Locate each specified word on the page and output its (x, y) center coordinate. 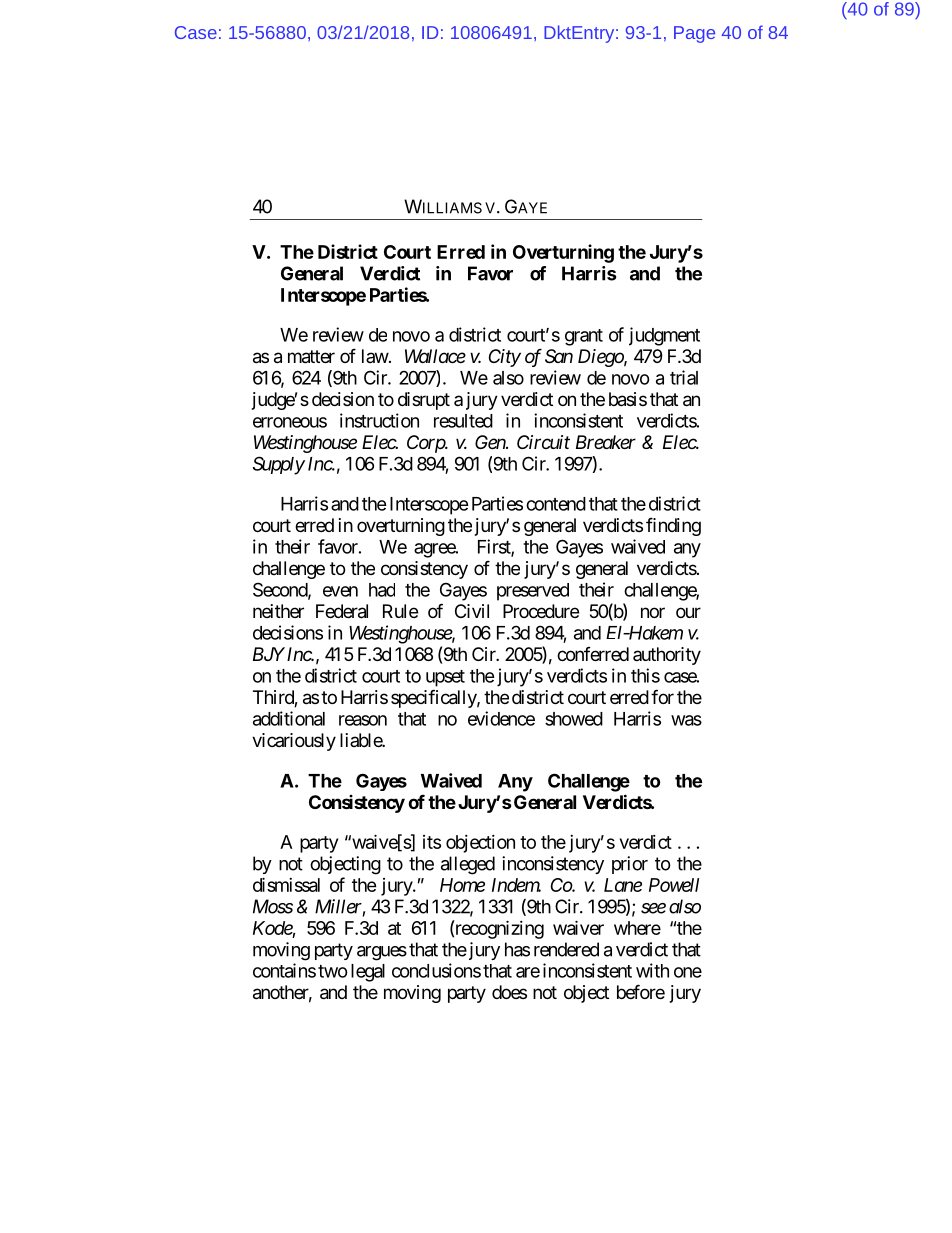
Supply (279, 465)
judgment (664, 336)
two (333, 971)
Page (694, 34)
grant (584, 337)
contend (556, 504)
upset (445, 678)
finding (673, 526)
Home (462, 885)
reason (363, 720)
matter (311, 357)
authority (667, 656)
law (375, 356)
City (505, 358)
